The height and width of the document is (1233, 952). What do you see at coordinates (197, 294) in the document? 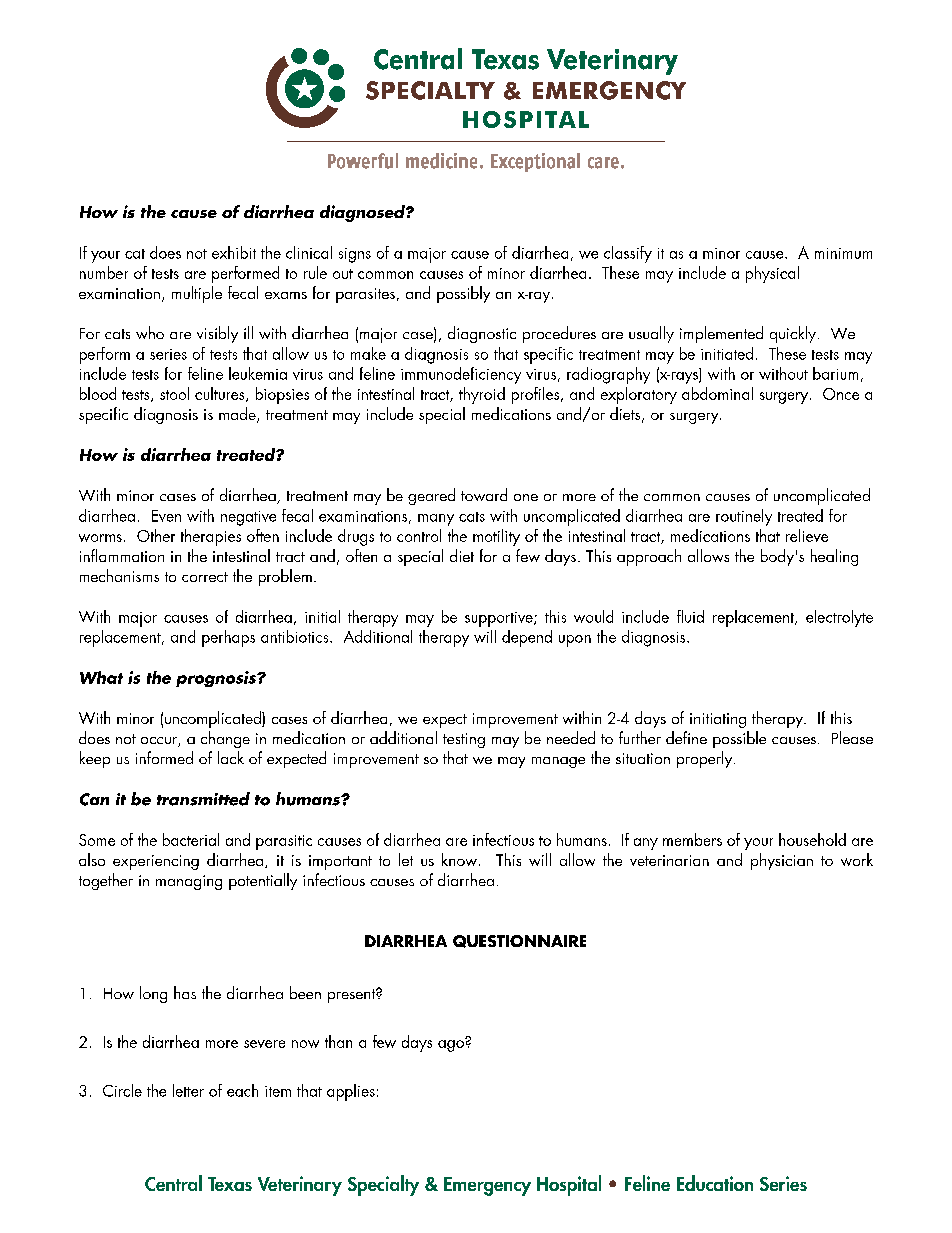
I see `multiple` at bounding box center [197, 294].
